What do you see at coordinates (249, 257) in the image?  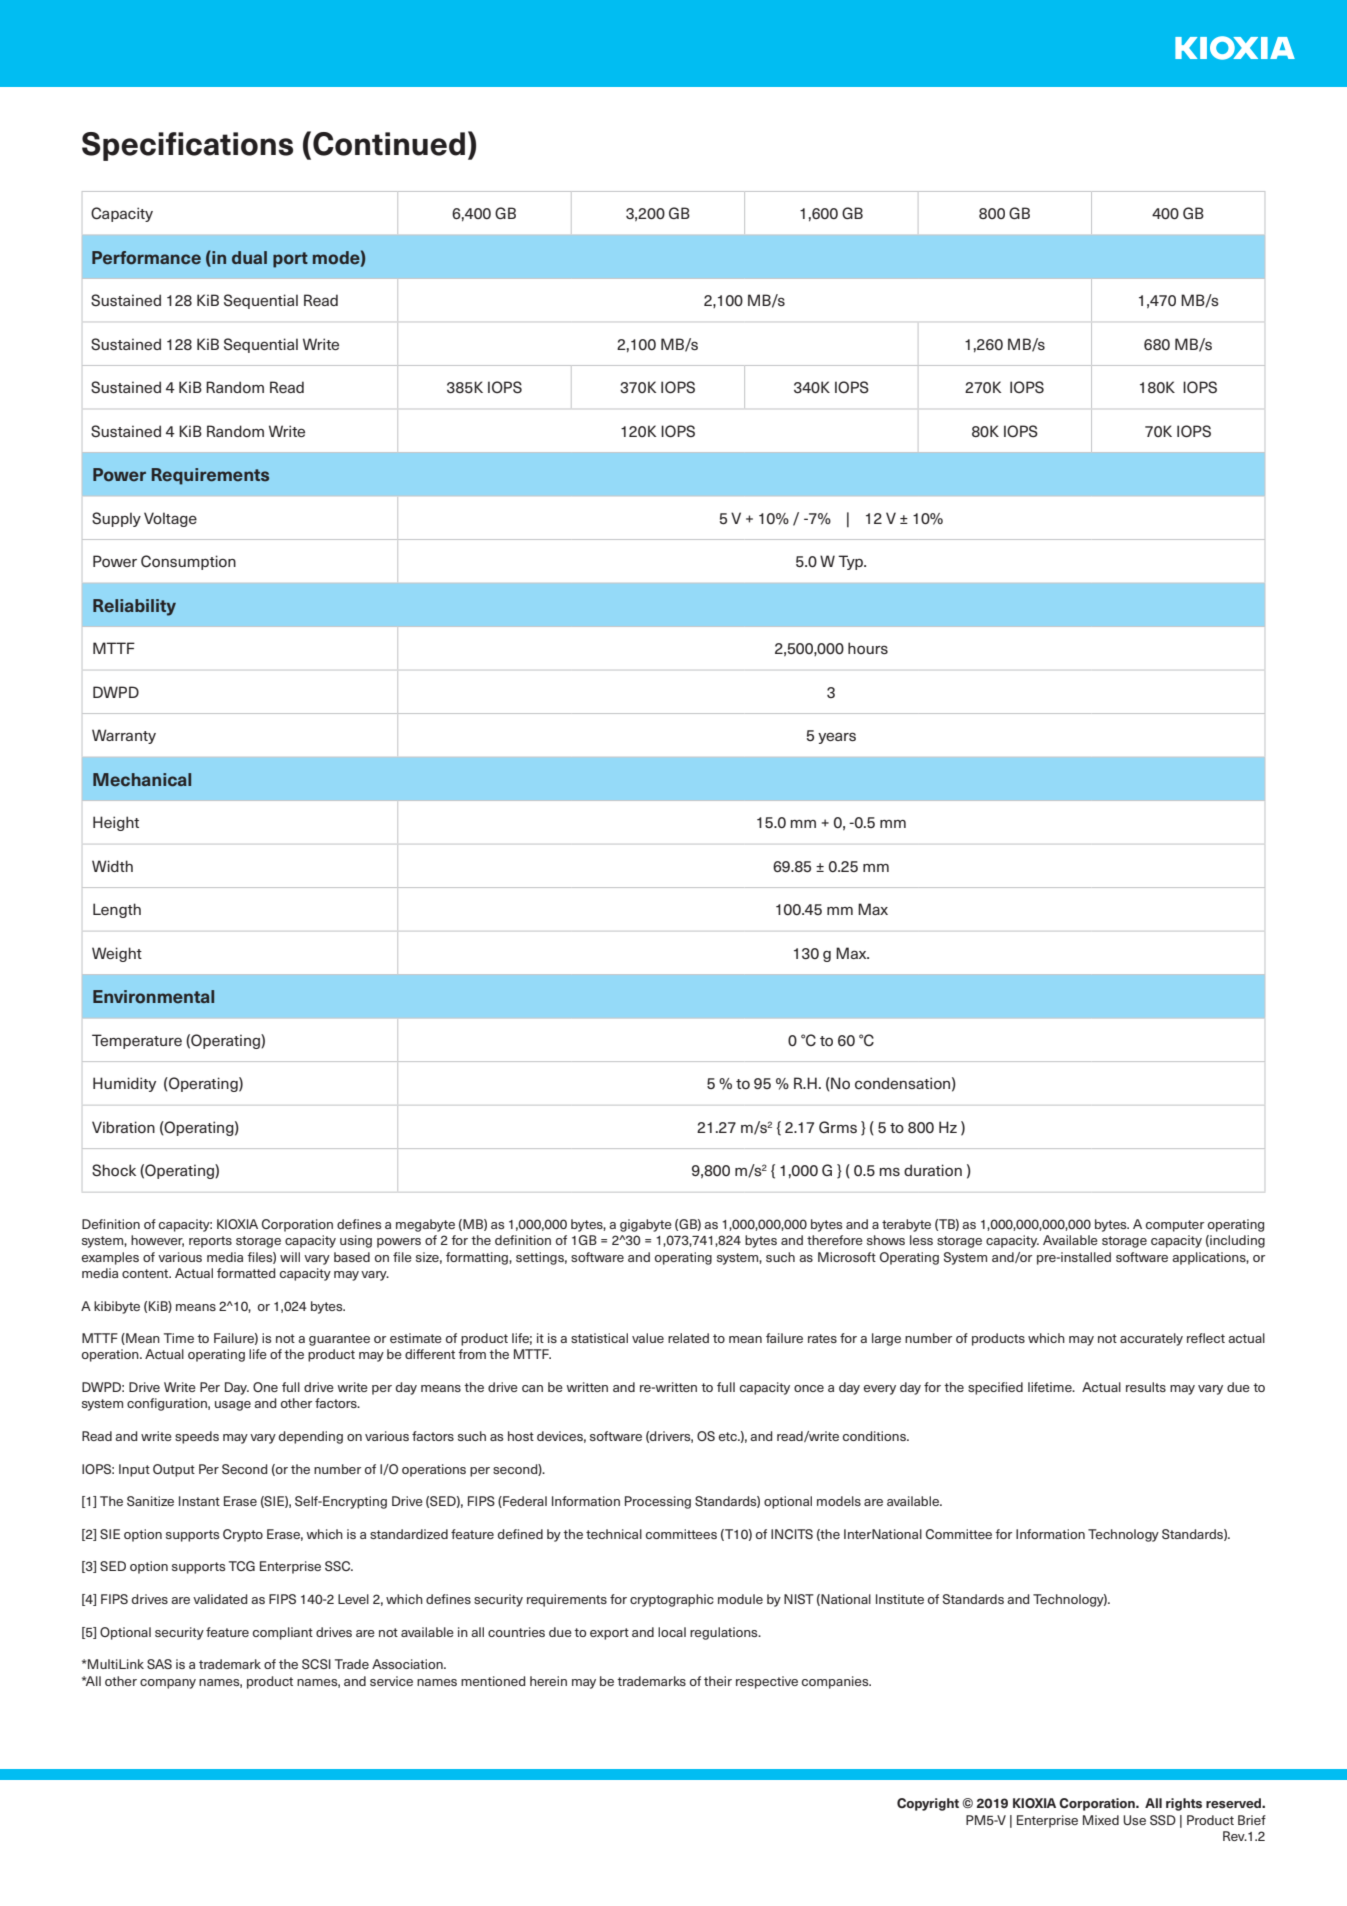 I see `dual` at bounding box center [249, 257].
